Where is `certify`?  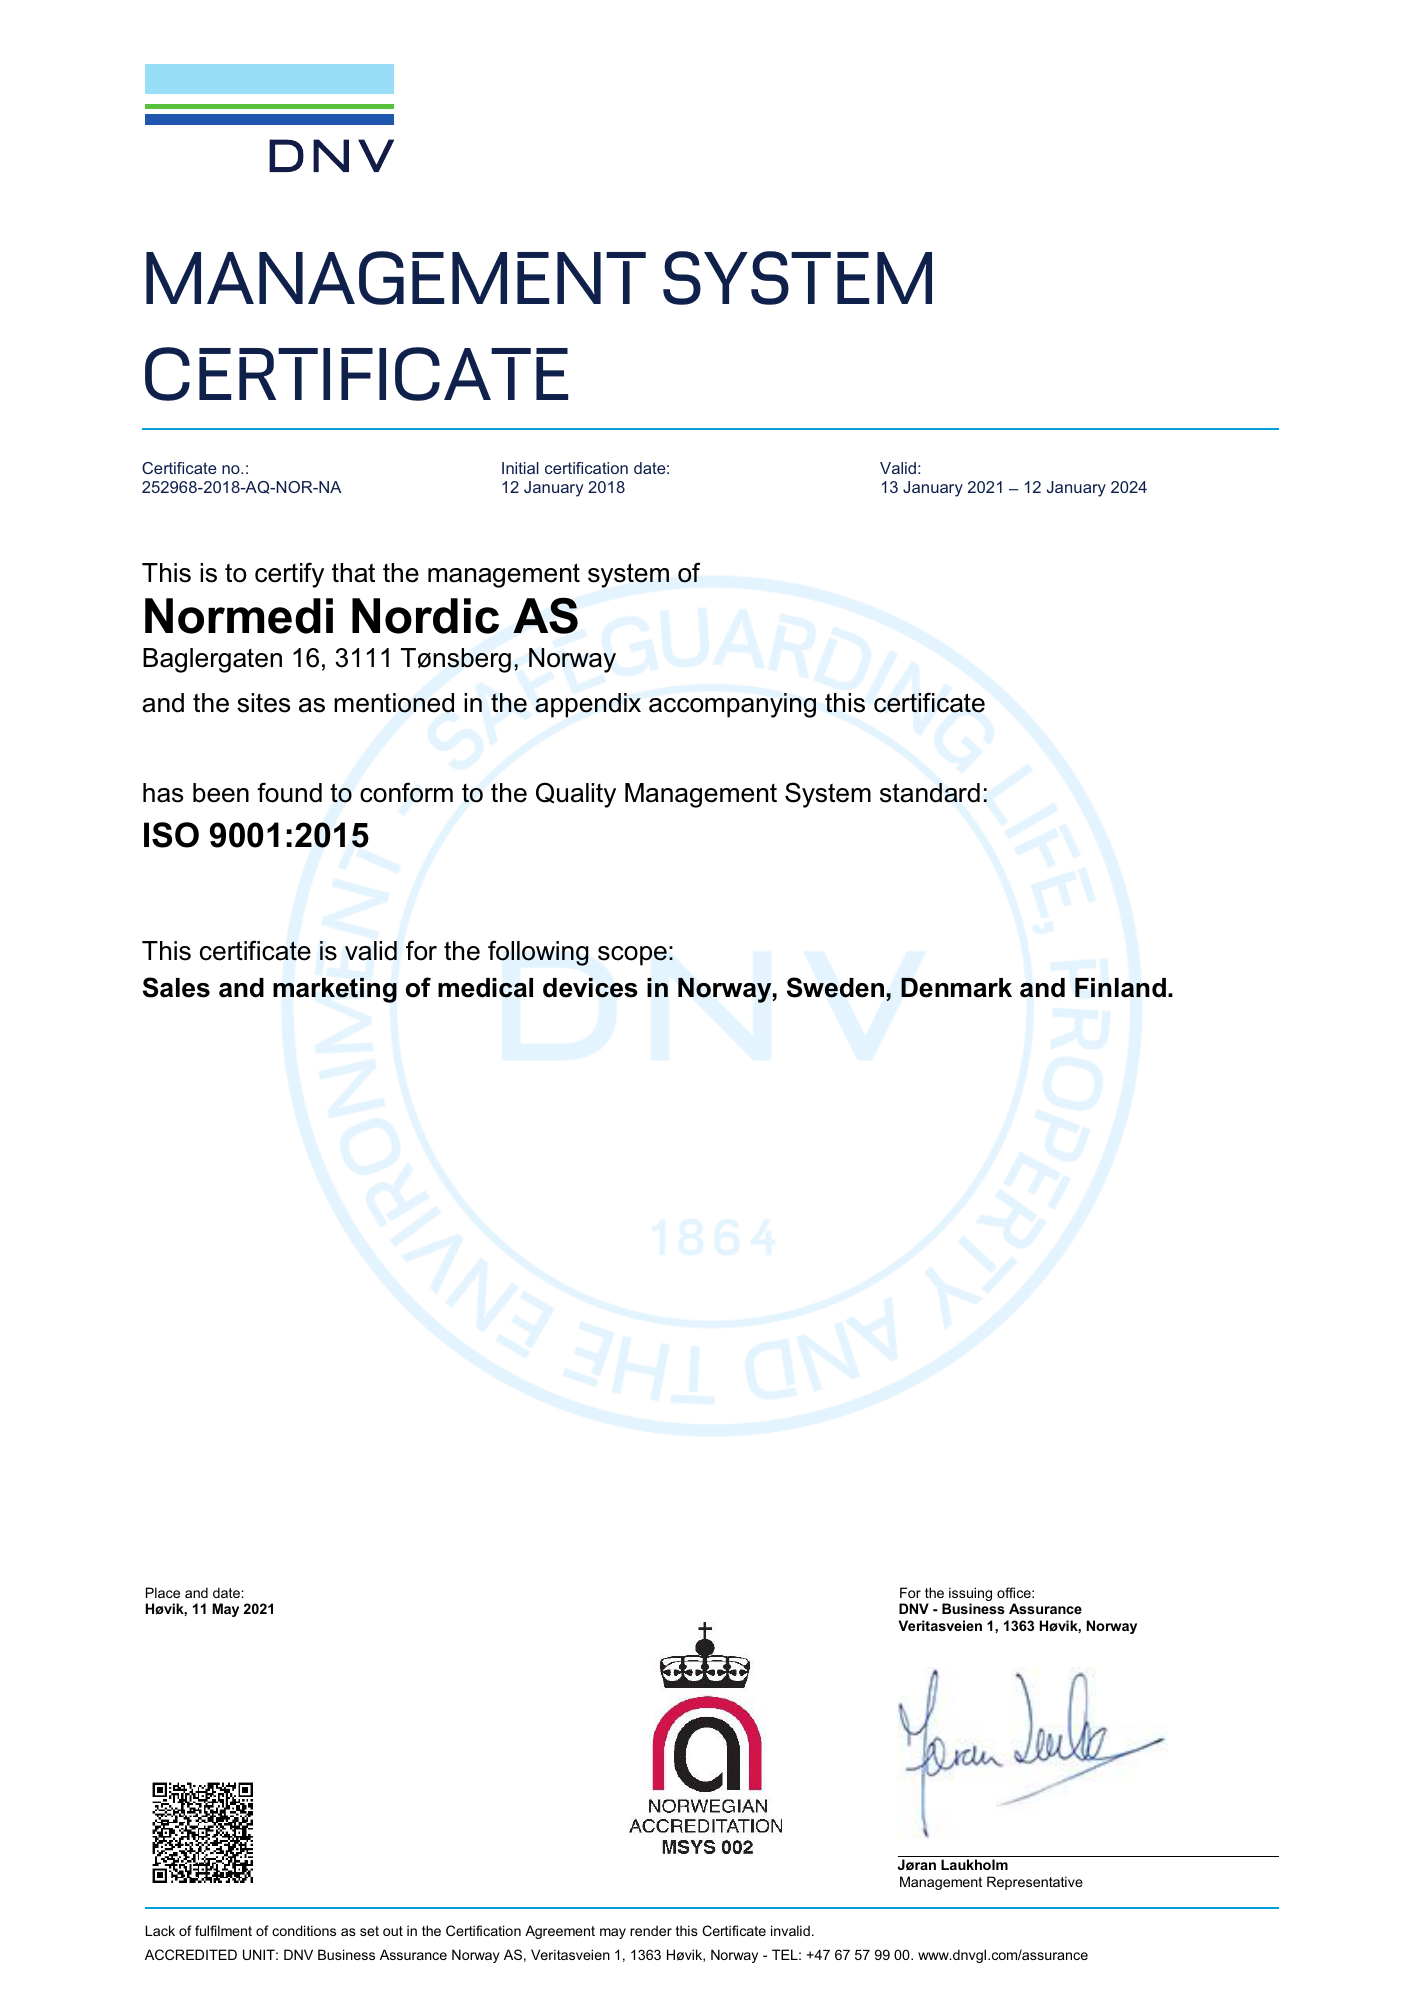
certify is located at coordinates (289, 575).
